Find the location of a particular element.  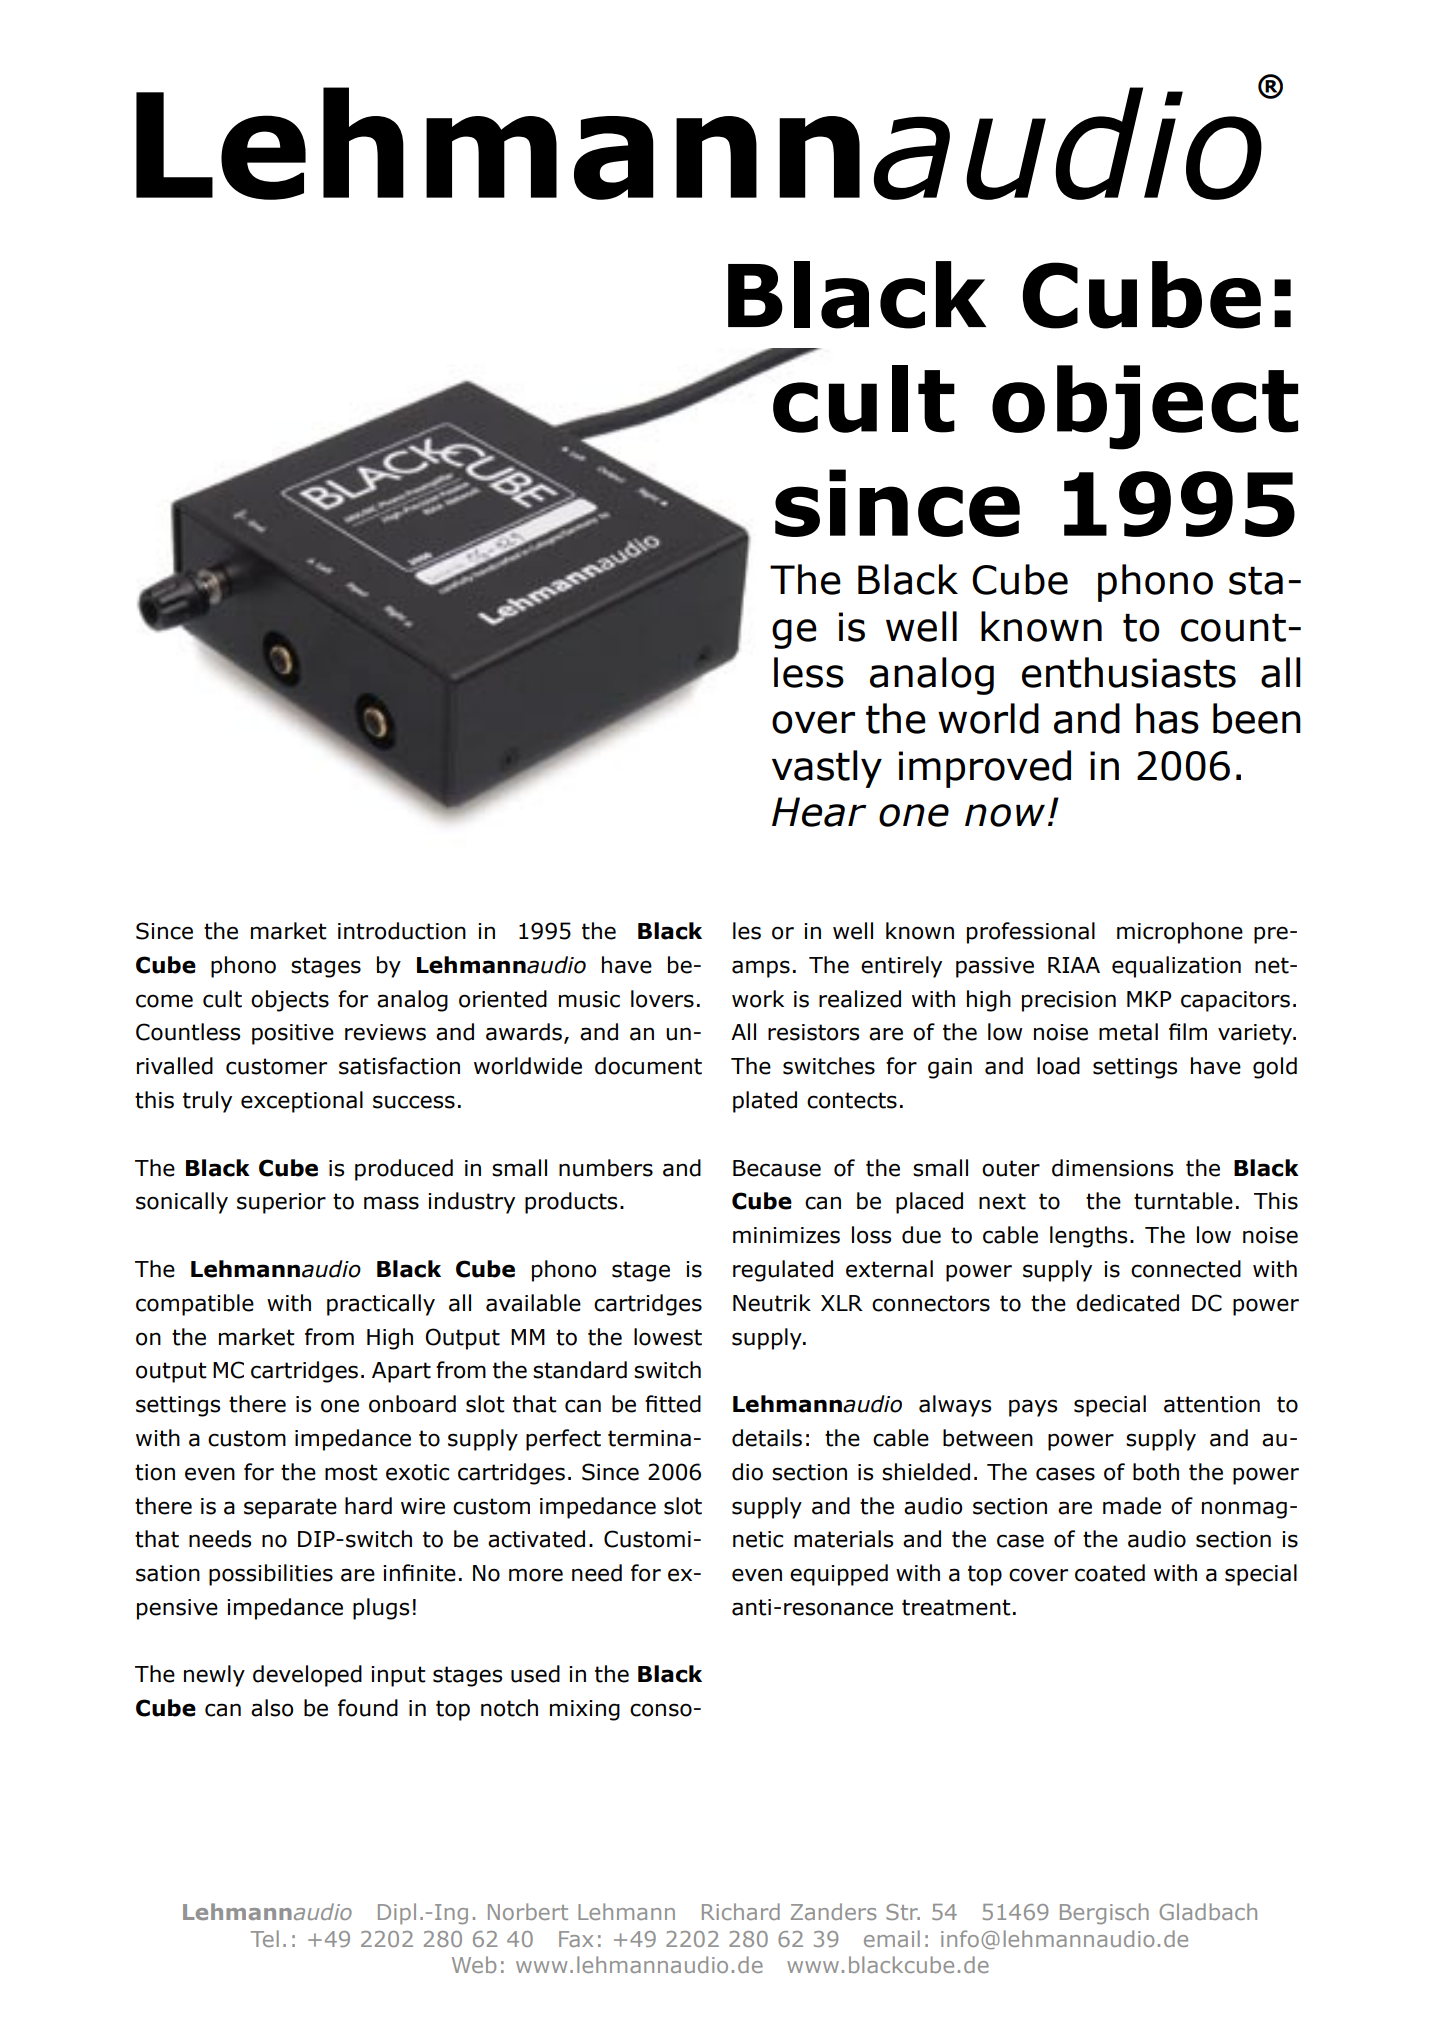

vastly is located at coordinates (827, 769).
